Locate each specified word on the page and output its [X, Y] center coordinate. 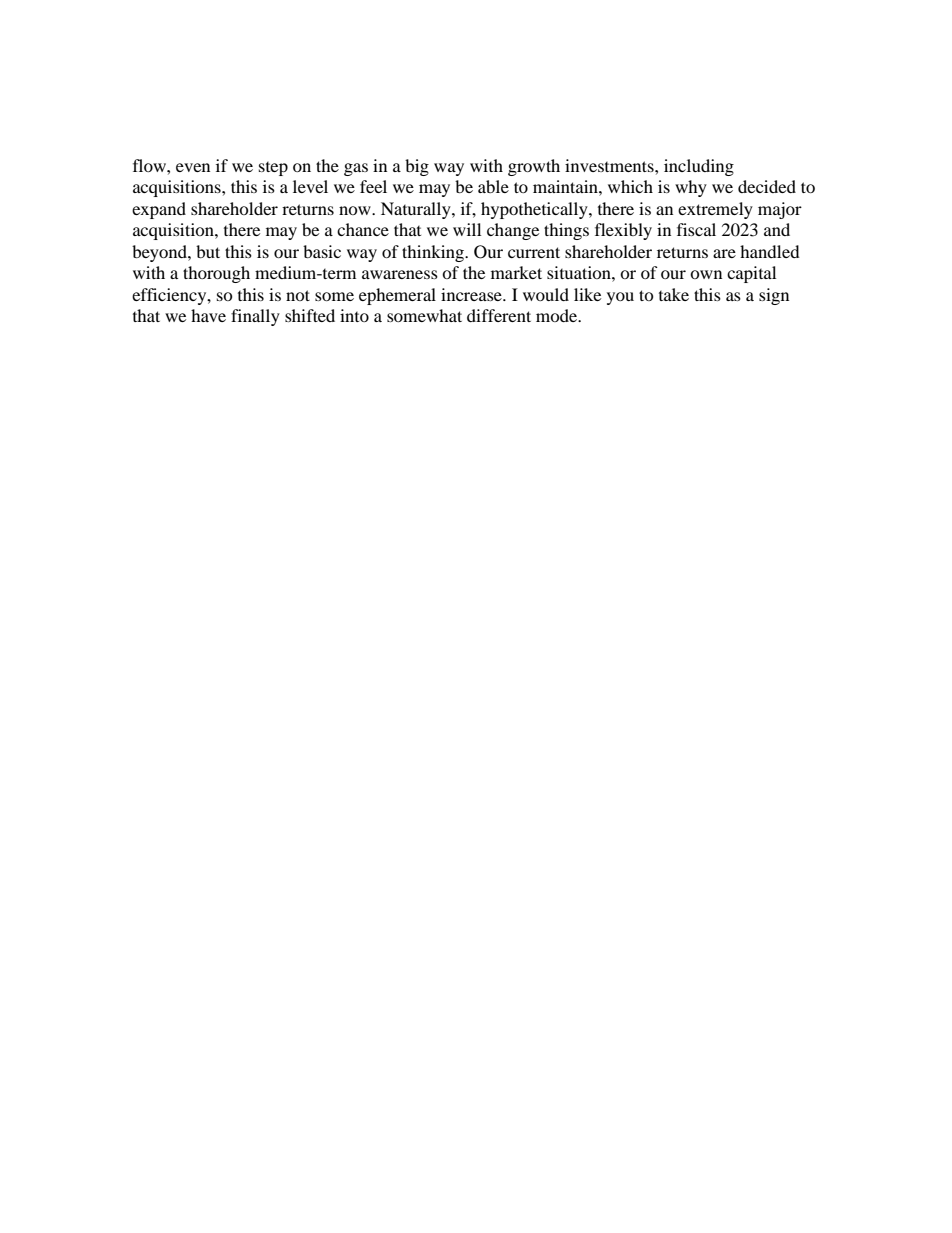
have [208, 315]
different [499, 315]
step [273, 169]
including [699, 167]
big [417, 167]
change [513, 231]
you [620, 298]
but [208, 251]
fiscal [696, 229]
